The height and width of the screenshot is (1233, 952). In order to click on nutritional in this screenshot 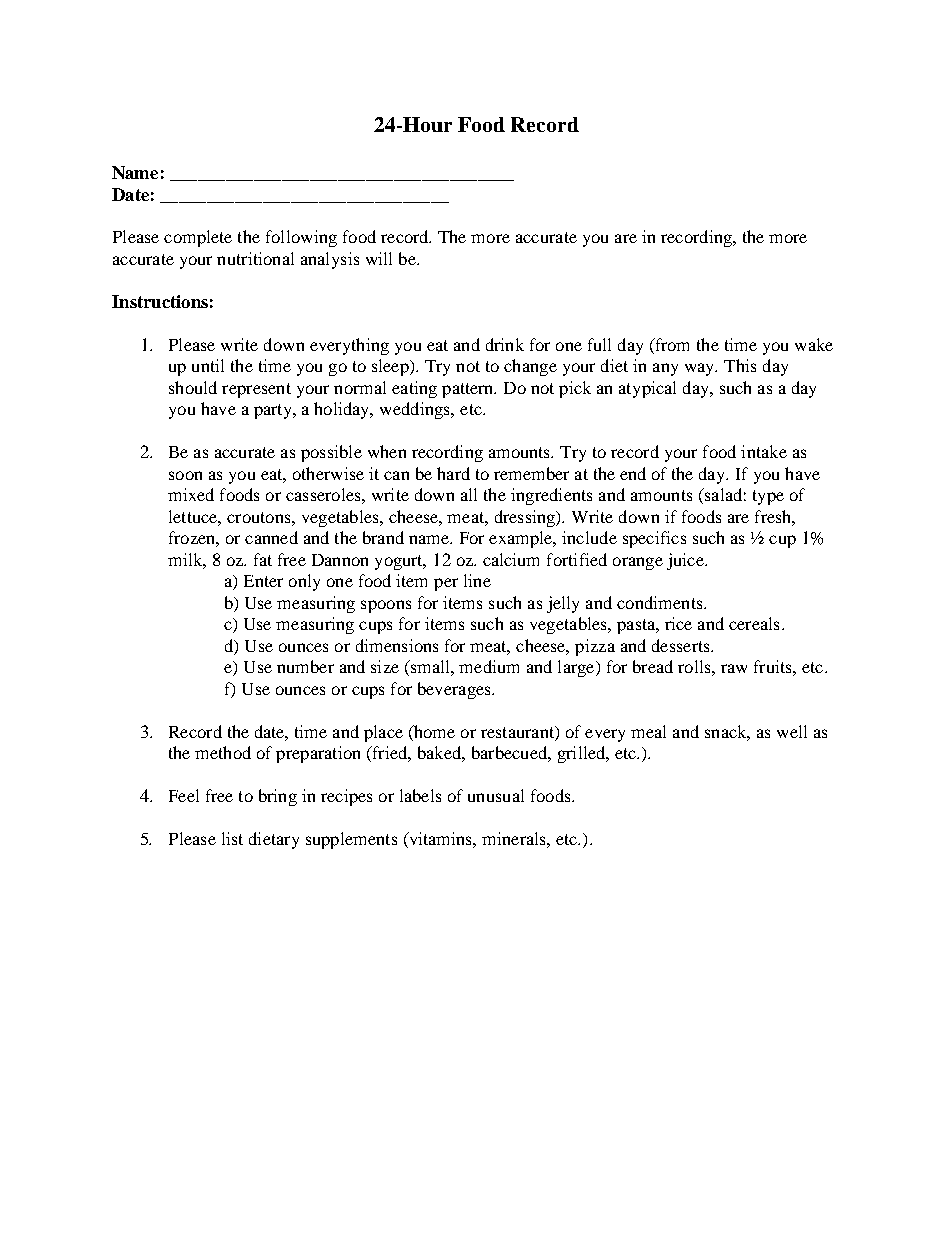, I will do `click(255, 258)`.
